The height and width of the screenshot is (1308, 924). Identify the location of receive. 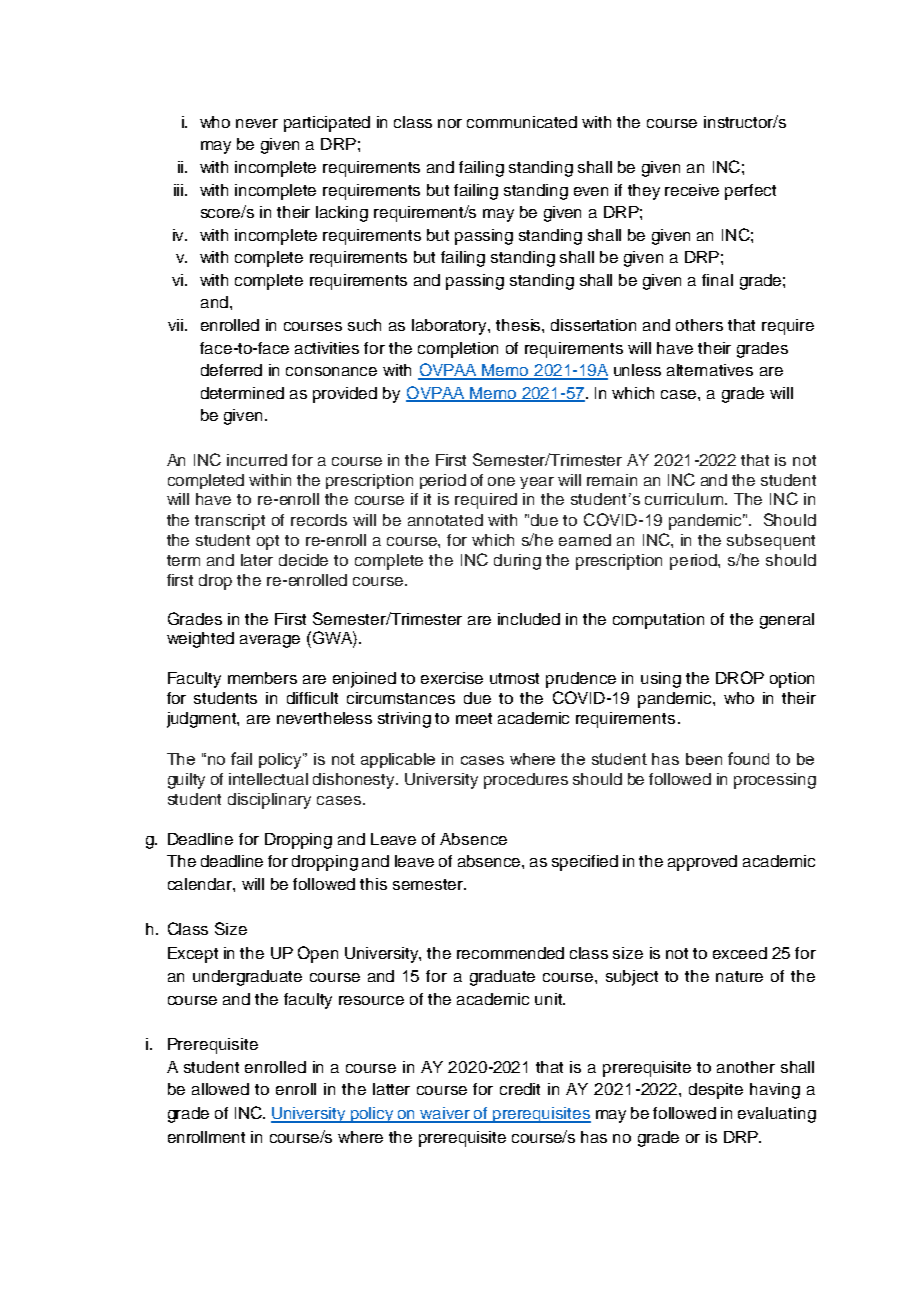
(692, 190).
